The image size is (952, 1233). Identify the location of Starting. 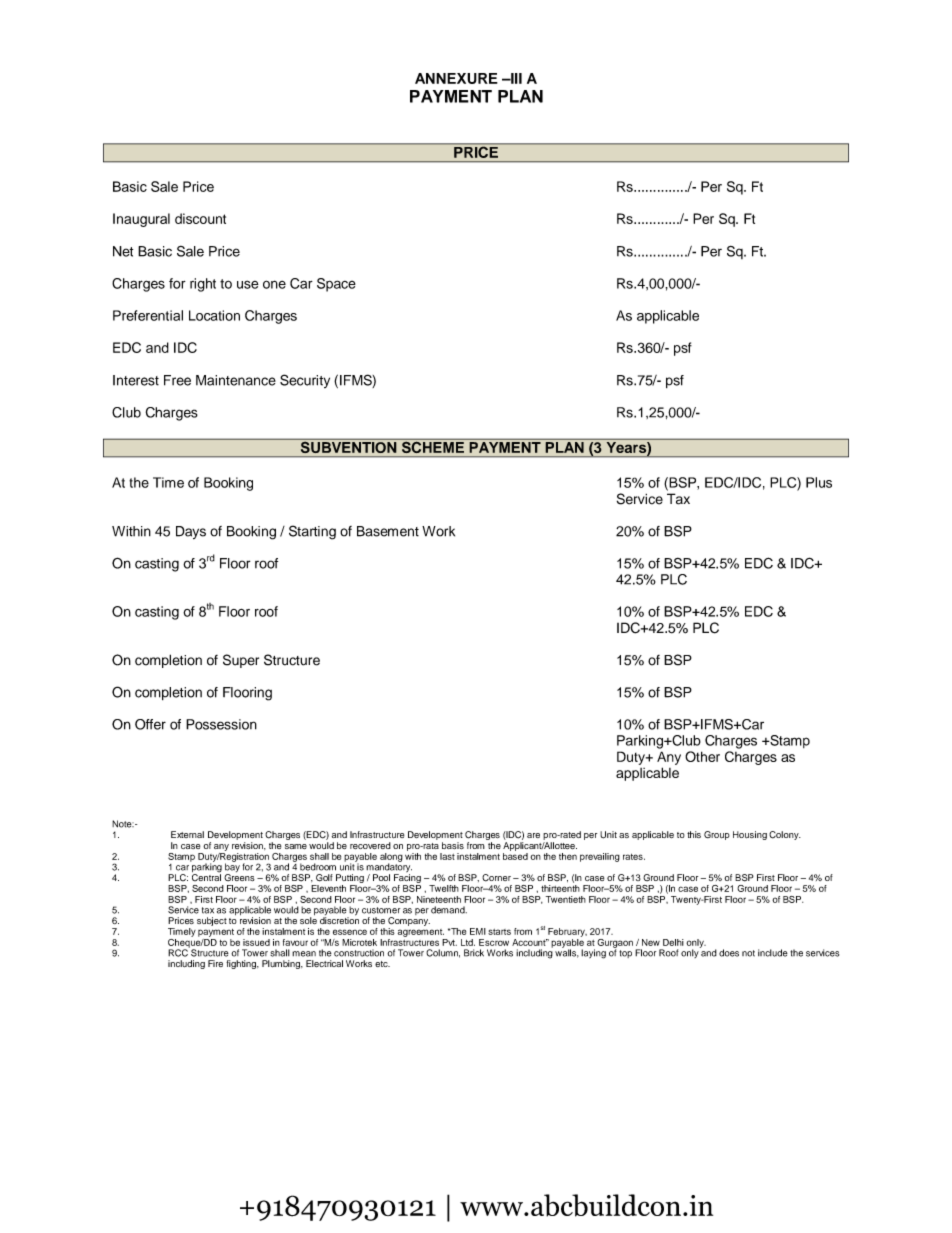
(312, 532).
